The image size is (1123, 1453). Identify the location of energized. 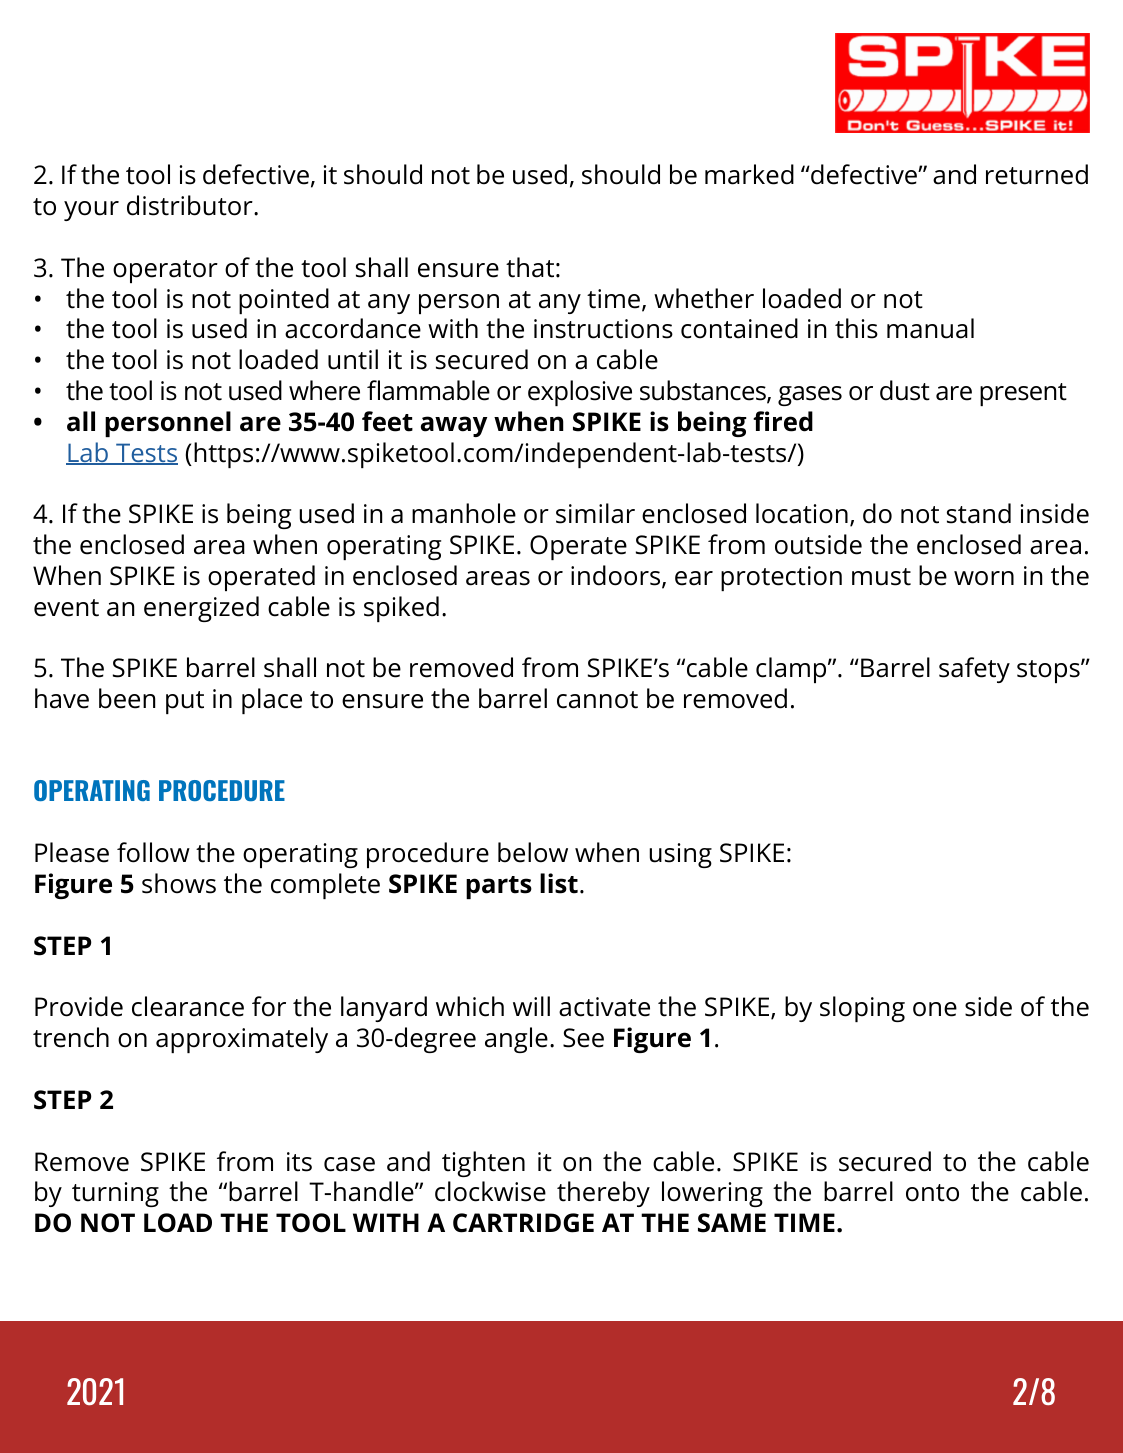
(201, 609).
